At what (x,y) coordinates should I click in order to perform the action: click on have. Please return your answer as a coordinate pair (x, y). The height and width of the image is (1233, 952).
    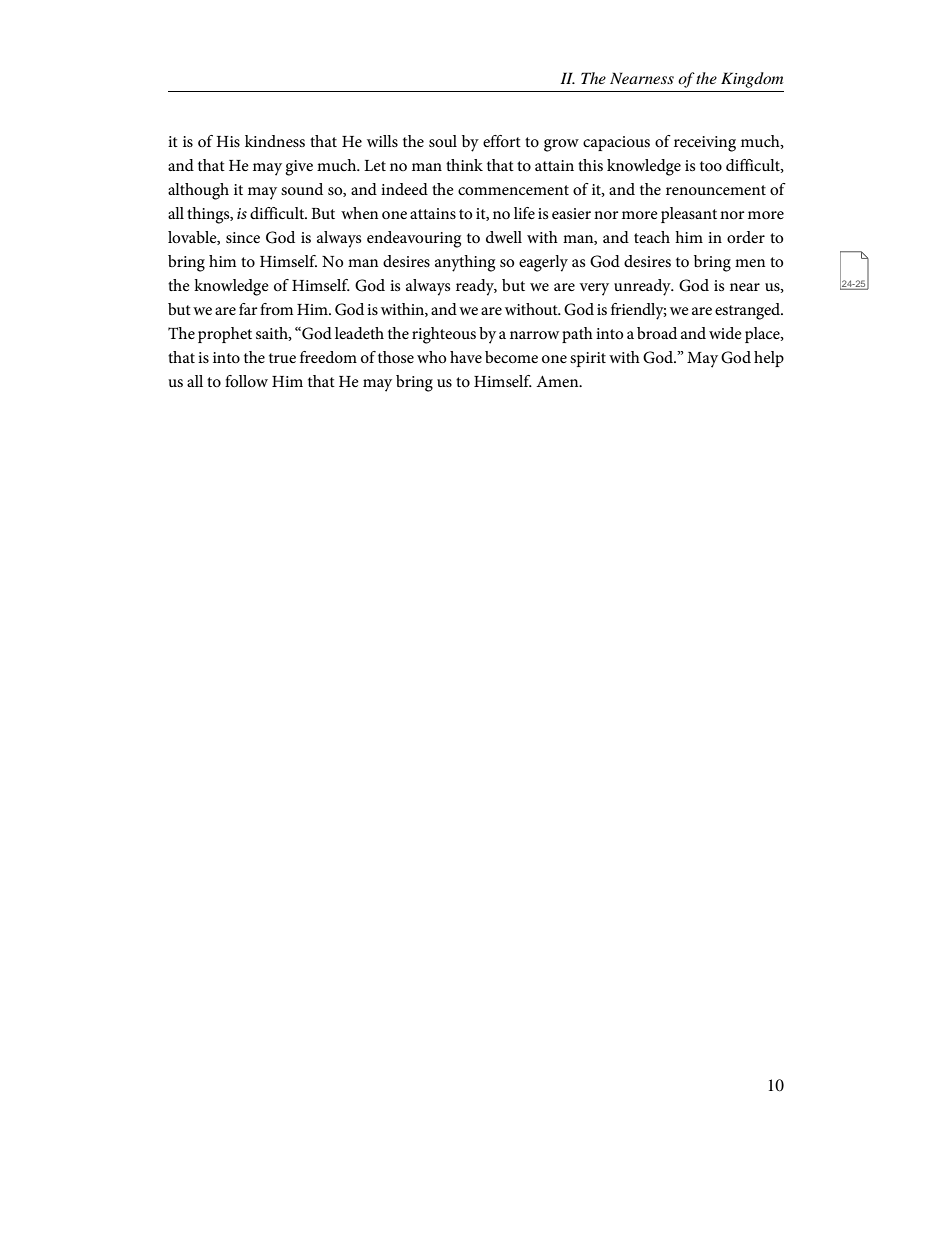
    Looking at the image, I should click on (466, 357).
